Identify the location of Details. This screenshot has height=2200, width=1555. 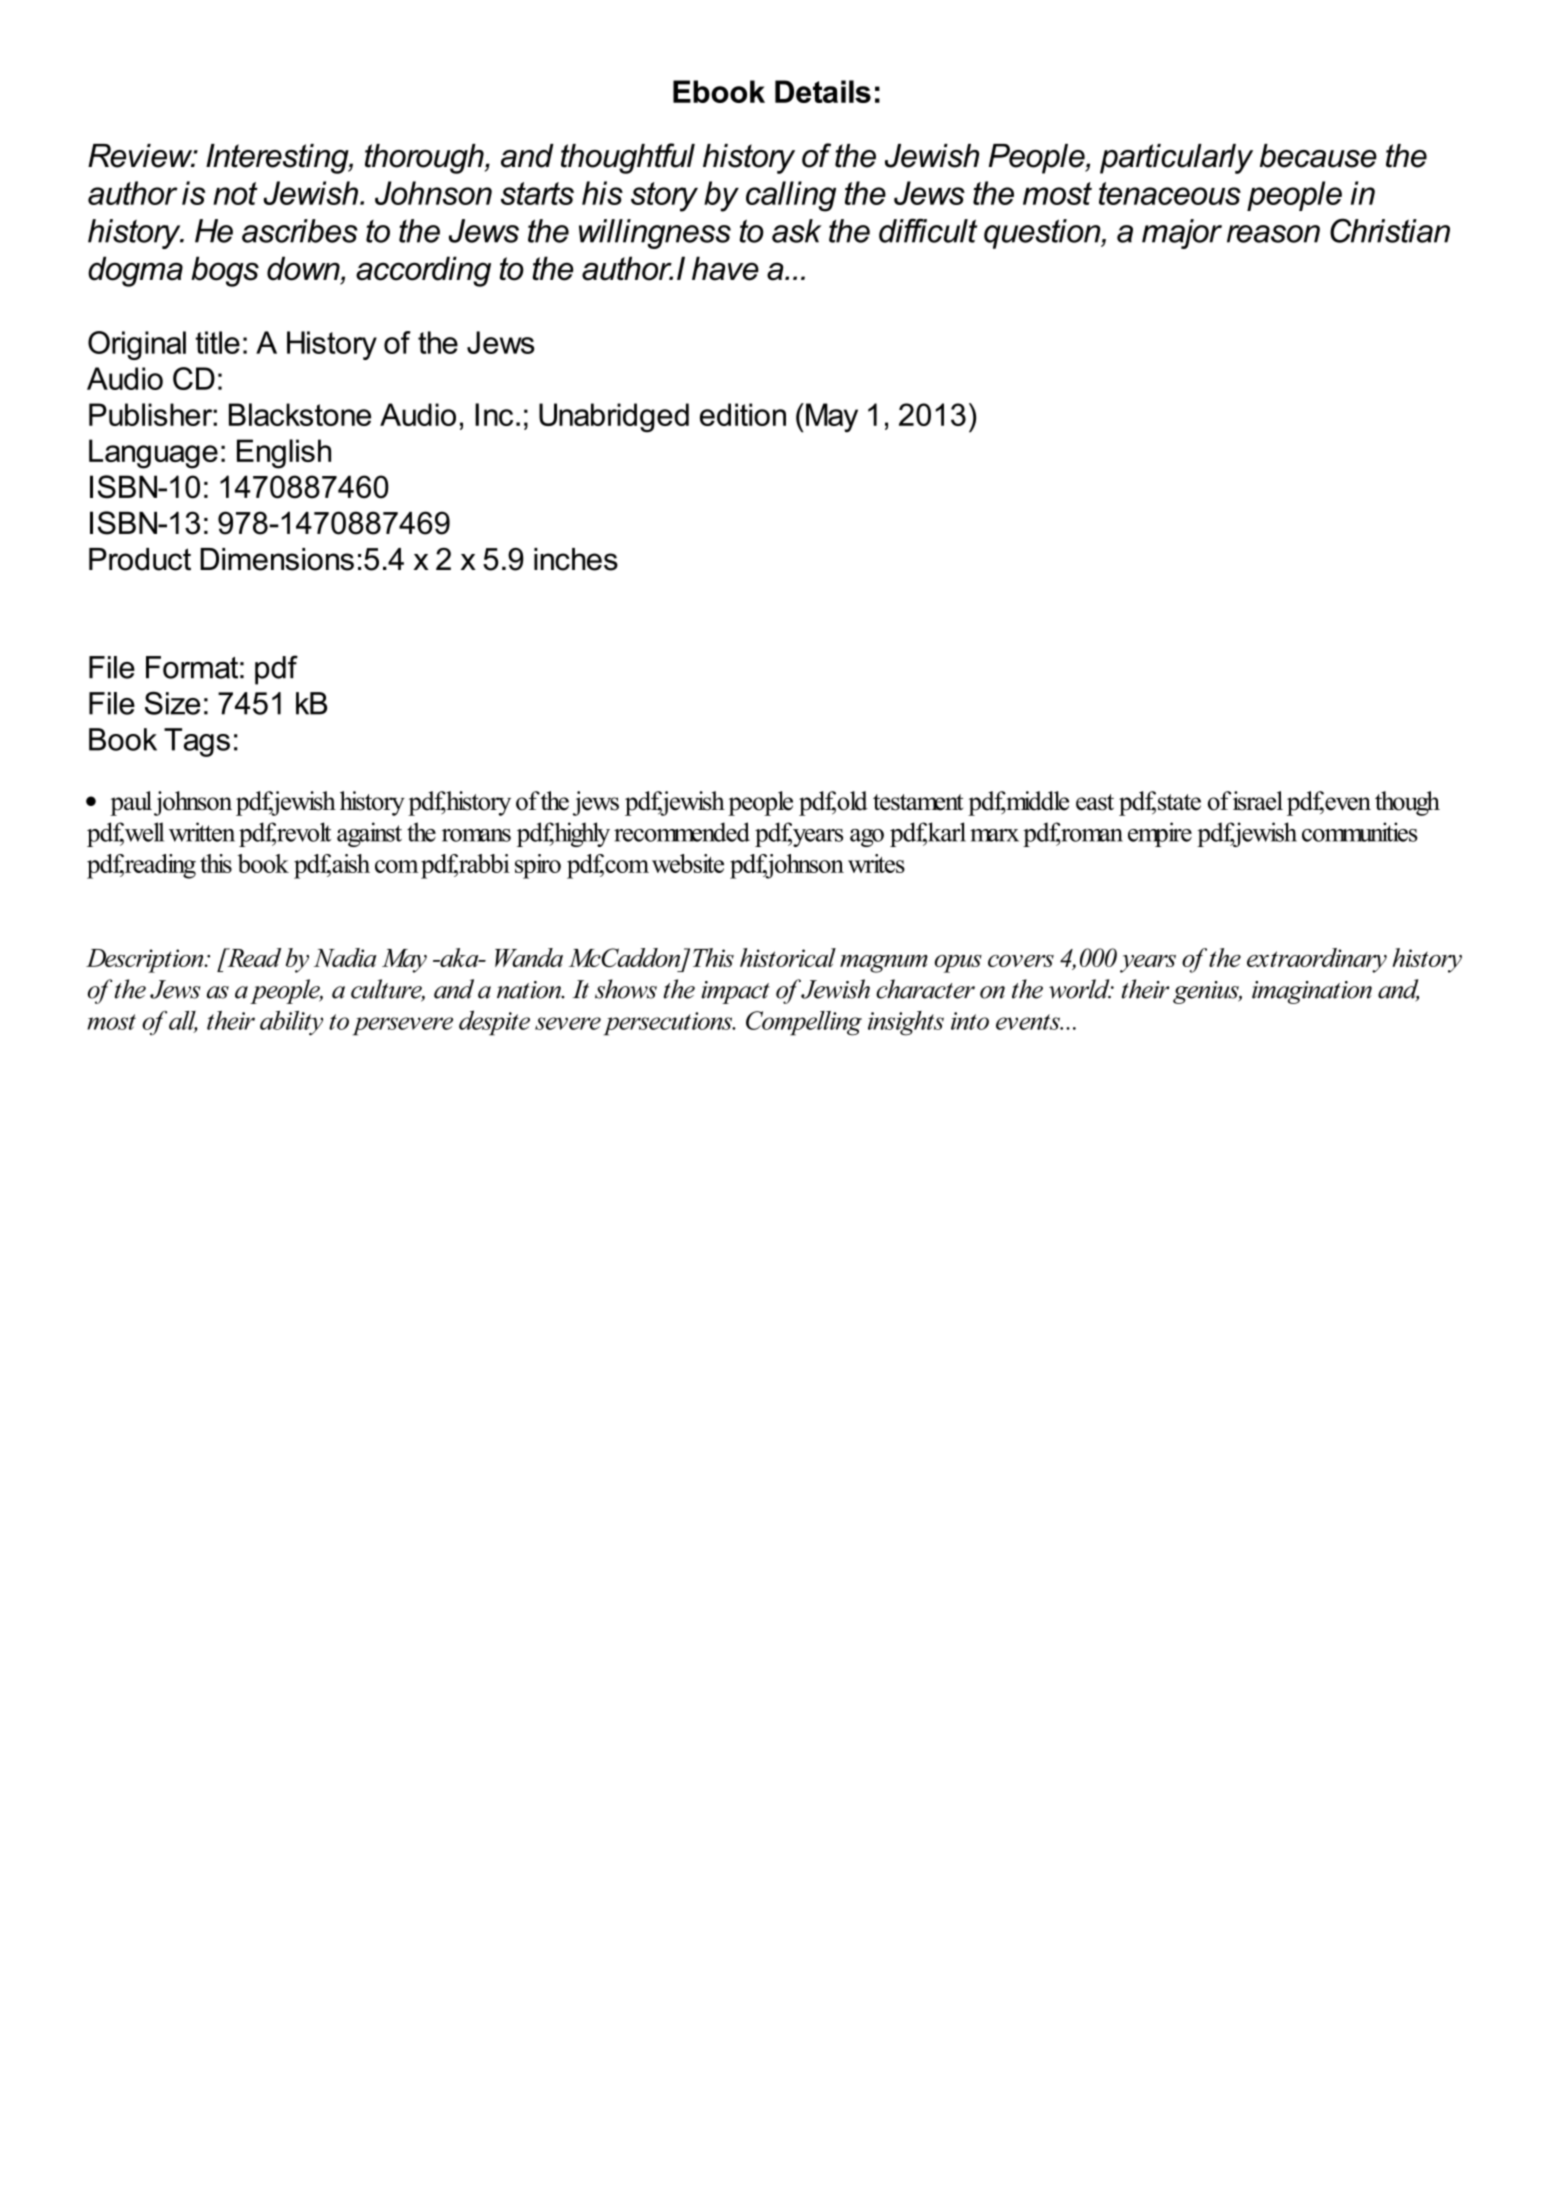
(823, 91).
